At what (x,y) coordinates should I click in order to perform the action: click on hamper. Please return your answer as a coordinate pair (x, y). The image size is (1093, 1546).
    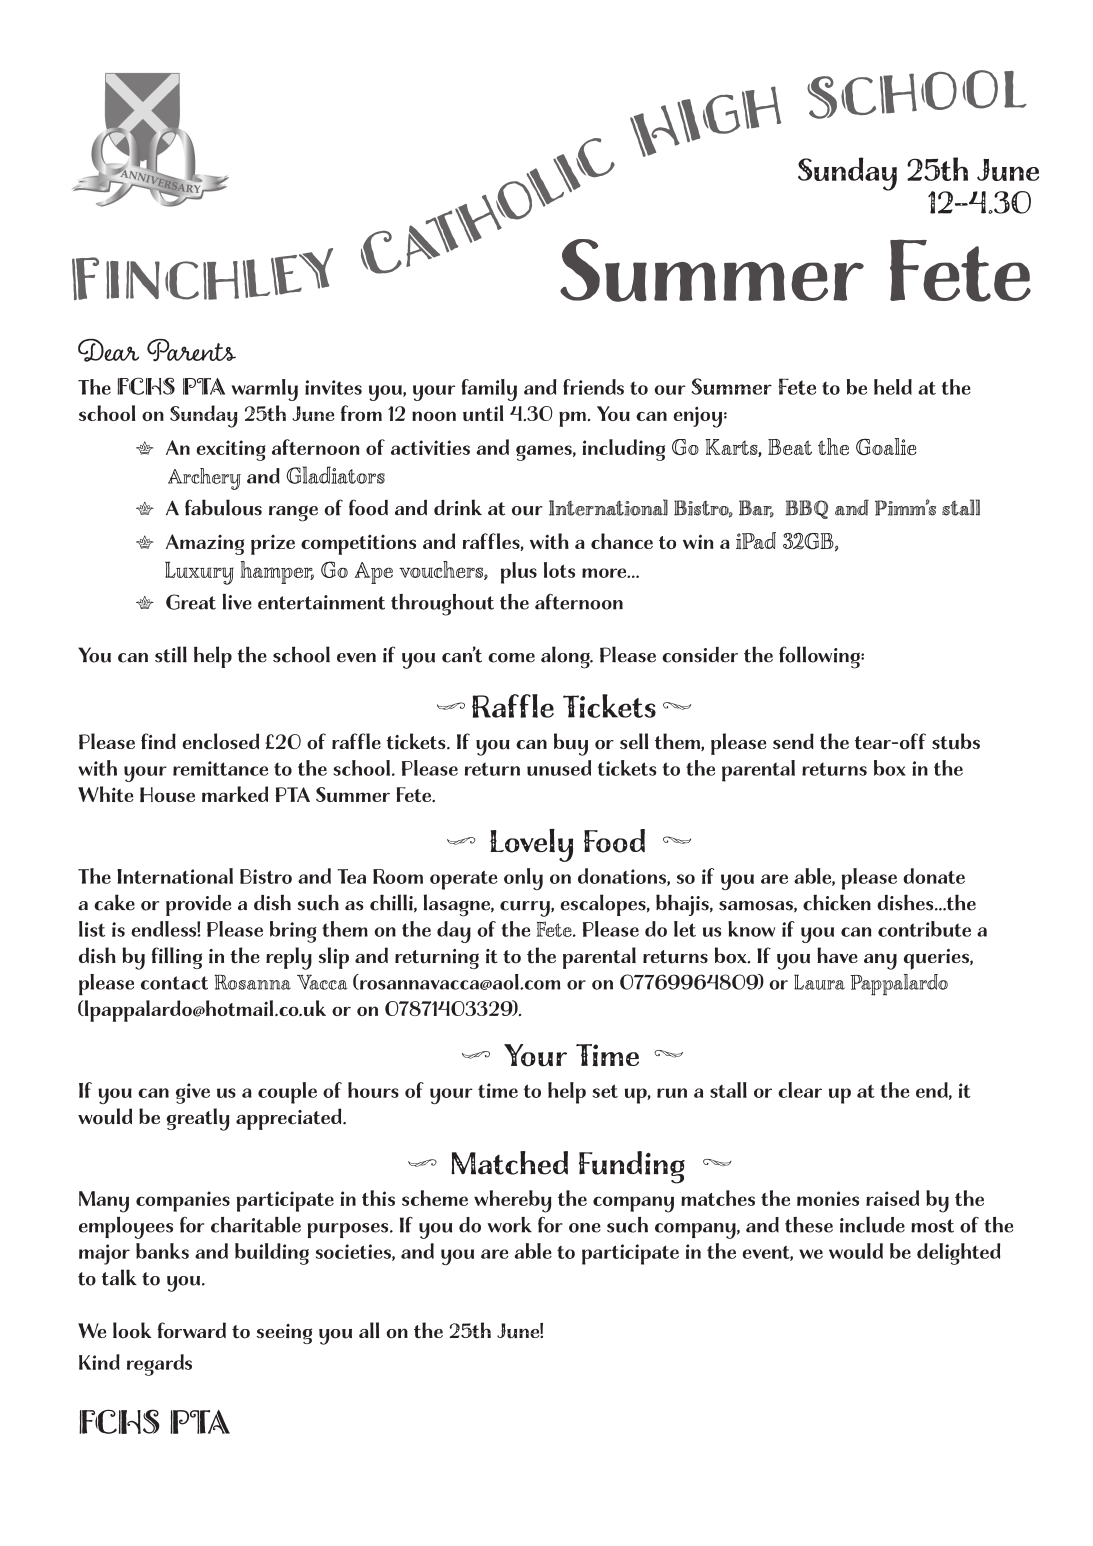
    Looking at the image, I should click on (277, 572).
